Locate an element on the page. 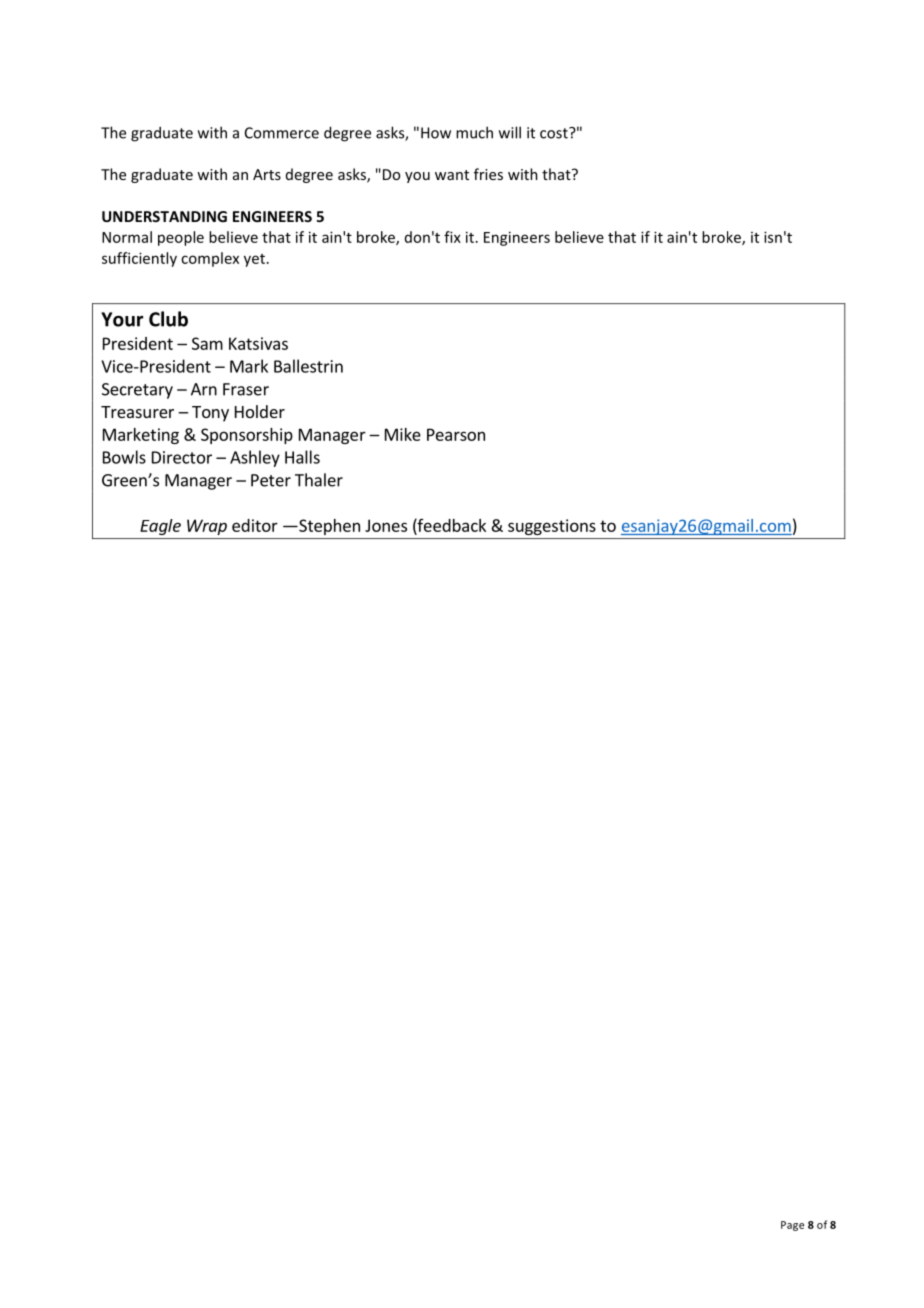  Arts is located at coordinates (267, 174).
